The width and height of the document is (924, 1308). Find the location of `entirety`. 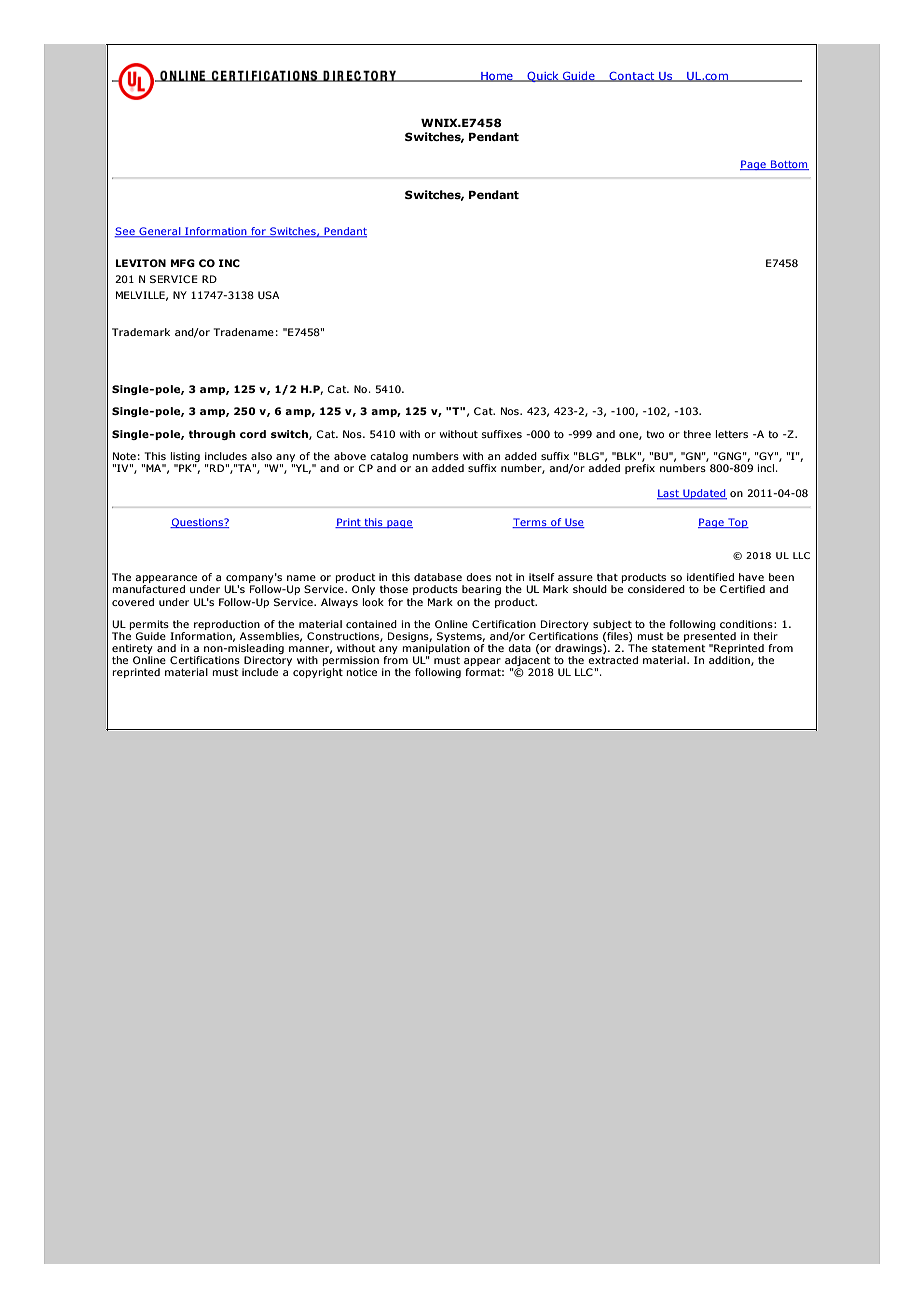

entirety is located at coordinates (132, 650).
